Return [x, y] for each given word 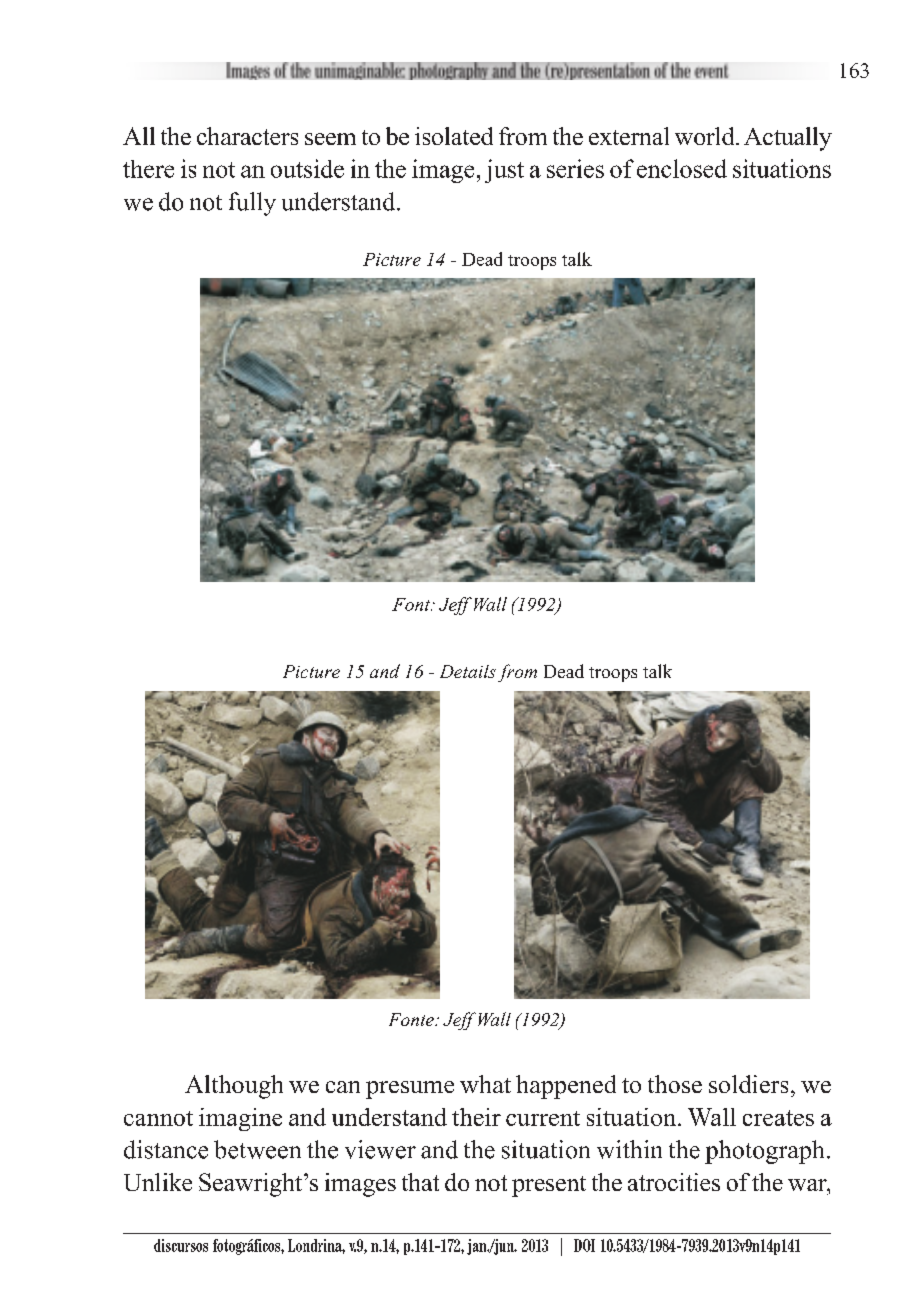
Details [468, 671]
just [504, 171]
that [420, 1182]
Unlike [158, 1182]
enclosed [682, 168]
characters [247, 136]
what [485, 1084]
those [675, 1084]
